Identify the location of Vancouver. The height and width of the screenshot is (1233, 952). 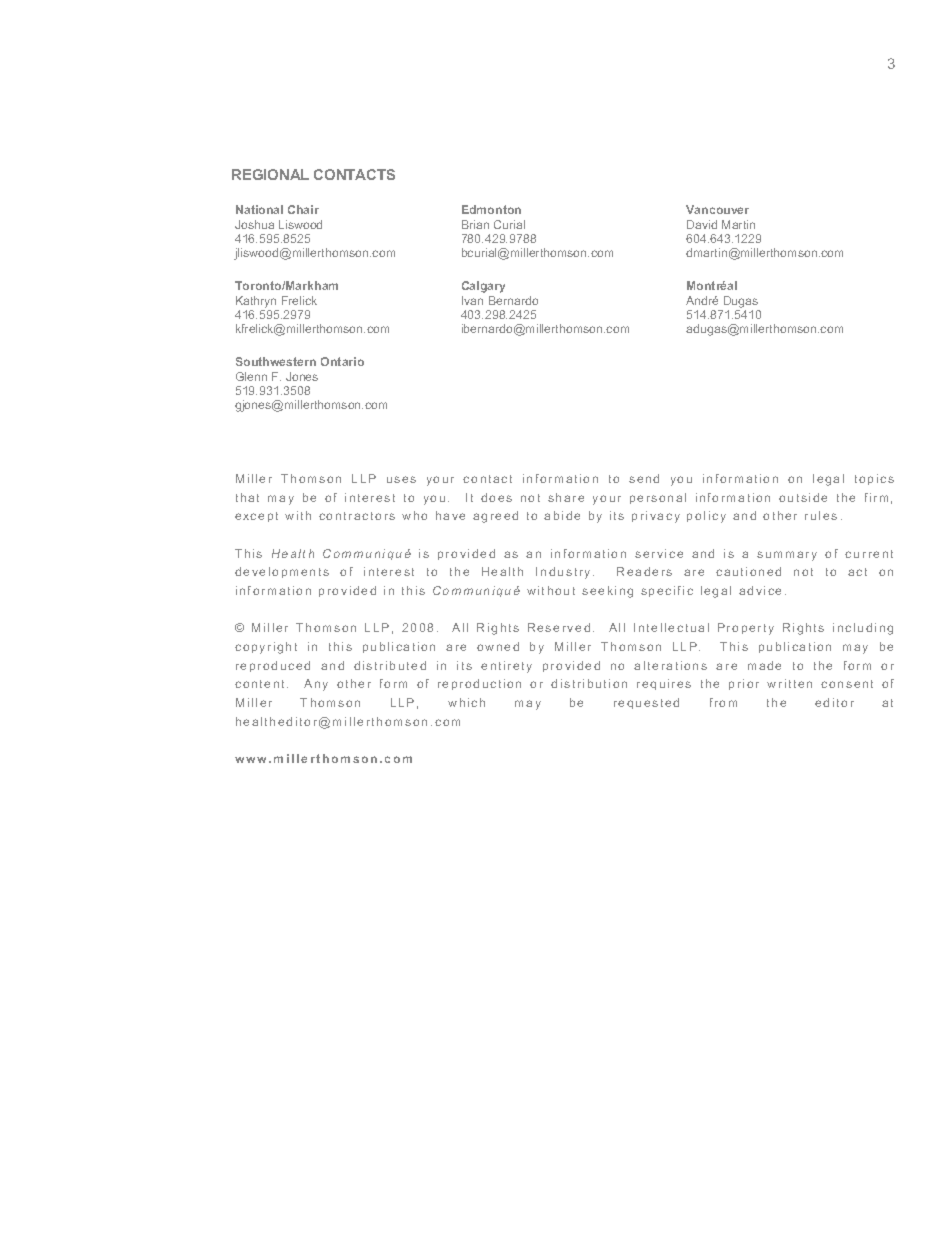
(717, 209).
